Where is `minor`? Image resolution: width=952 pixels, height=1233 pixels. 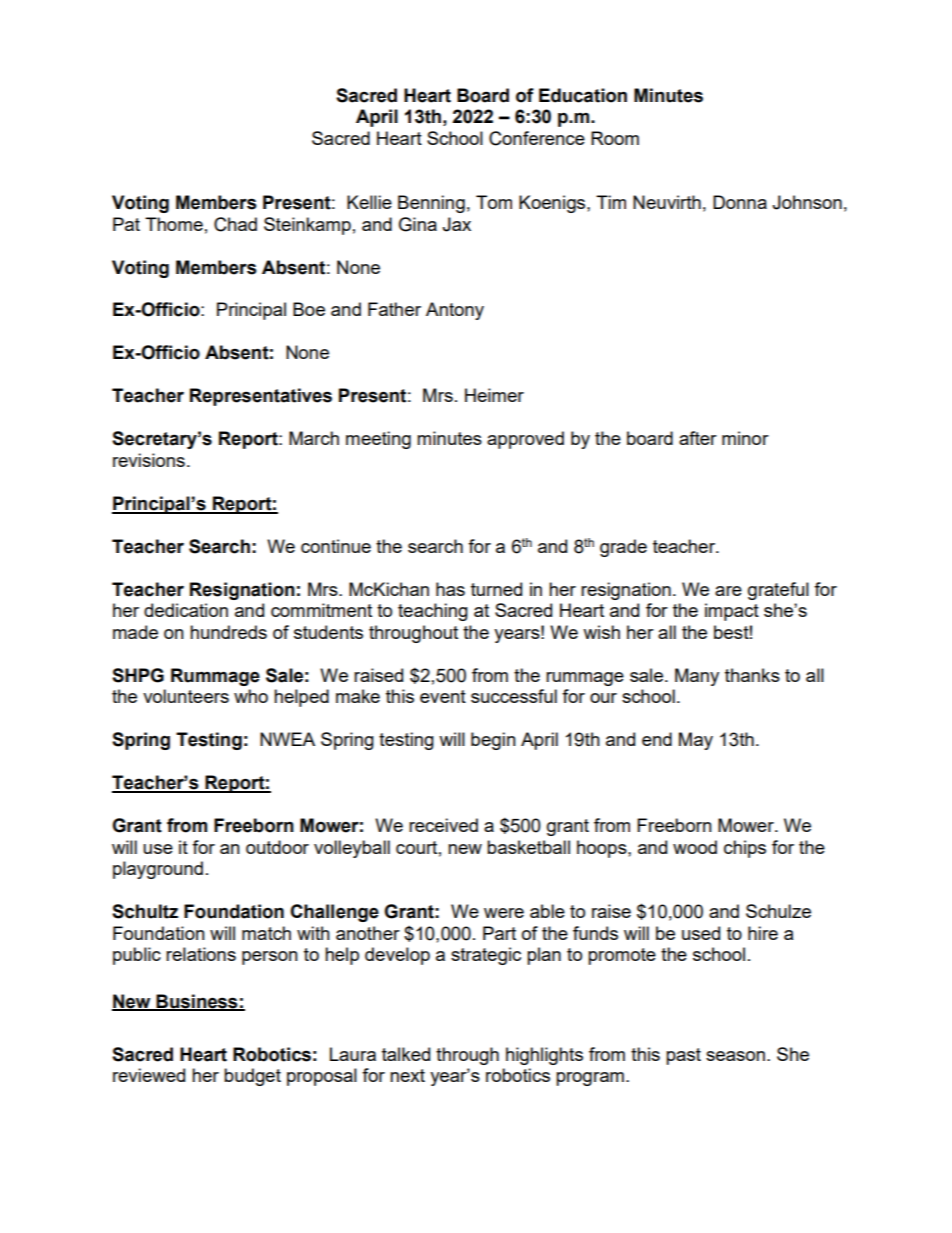 minor is located at coordinates (745, 438).
